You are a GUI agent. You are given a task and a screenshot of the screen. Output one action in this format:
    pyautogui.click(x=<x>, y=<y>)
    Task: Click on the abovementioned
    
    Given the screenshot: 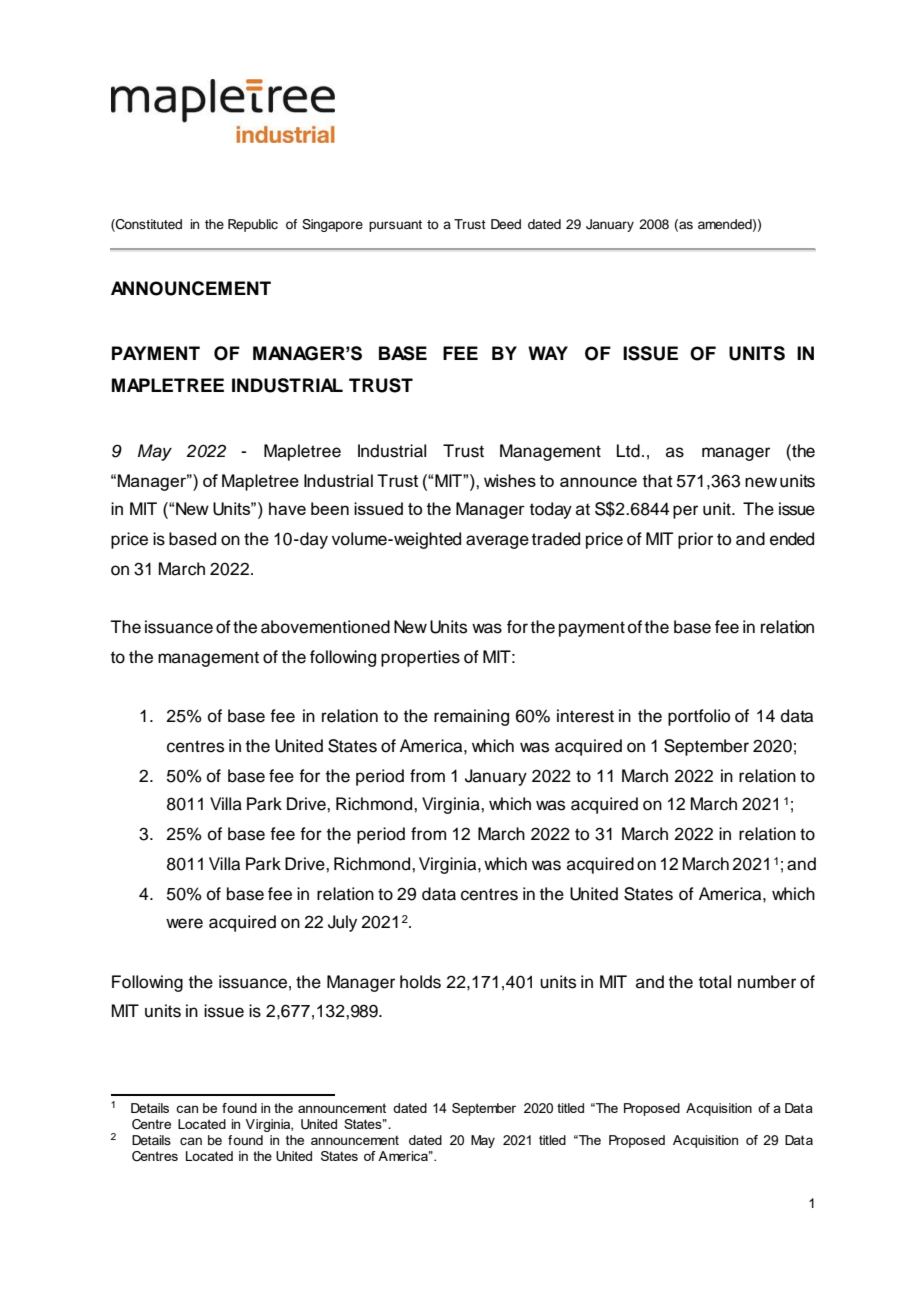 What is the action you would take?
    pyautogui.click(x=325, y=627)
